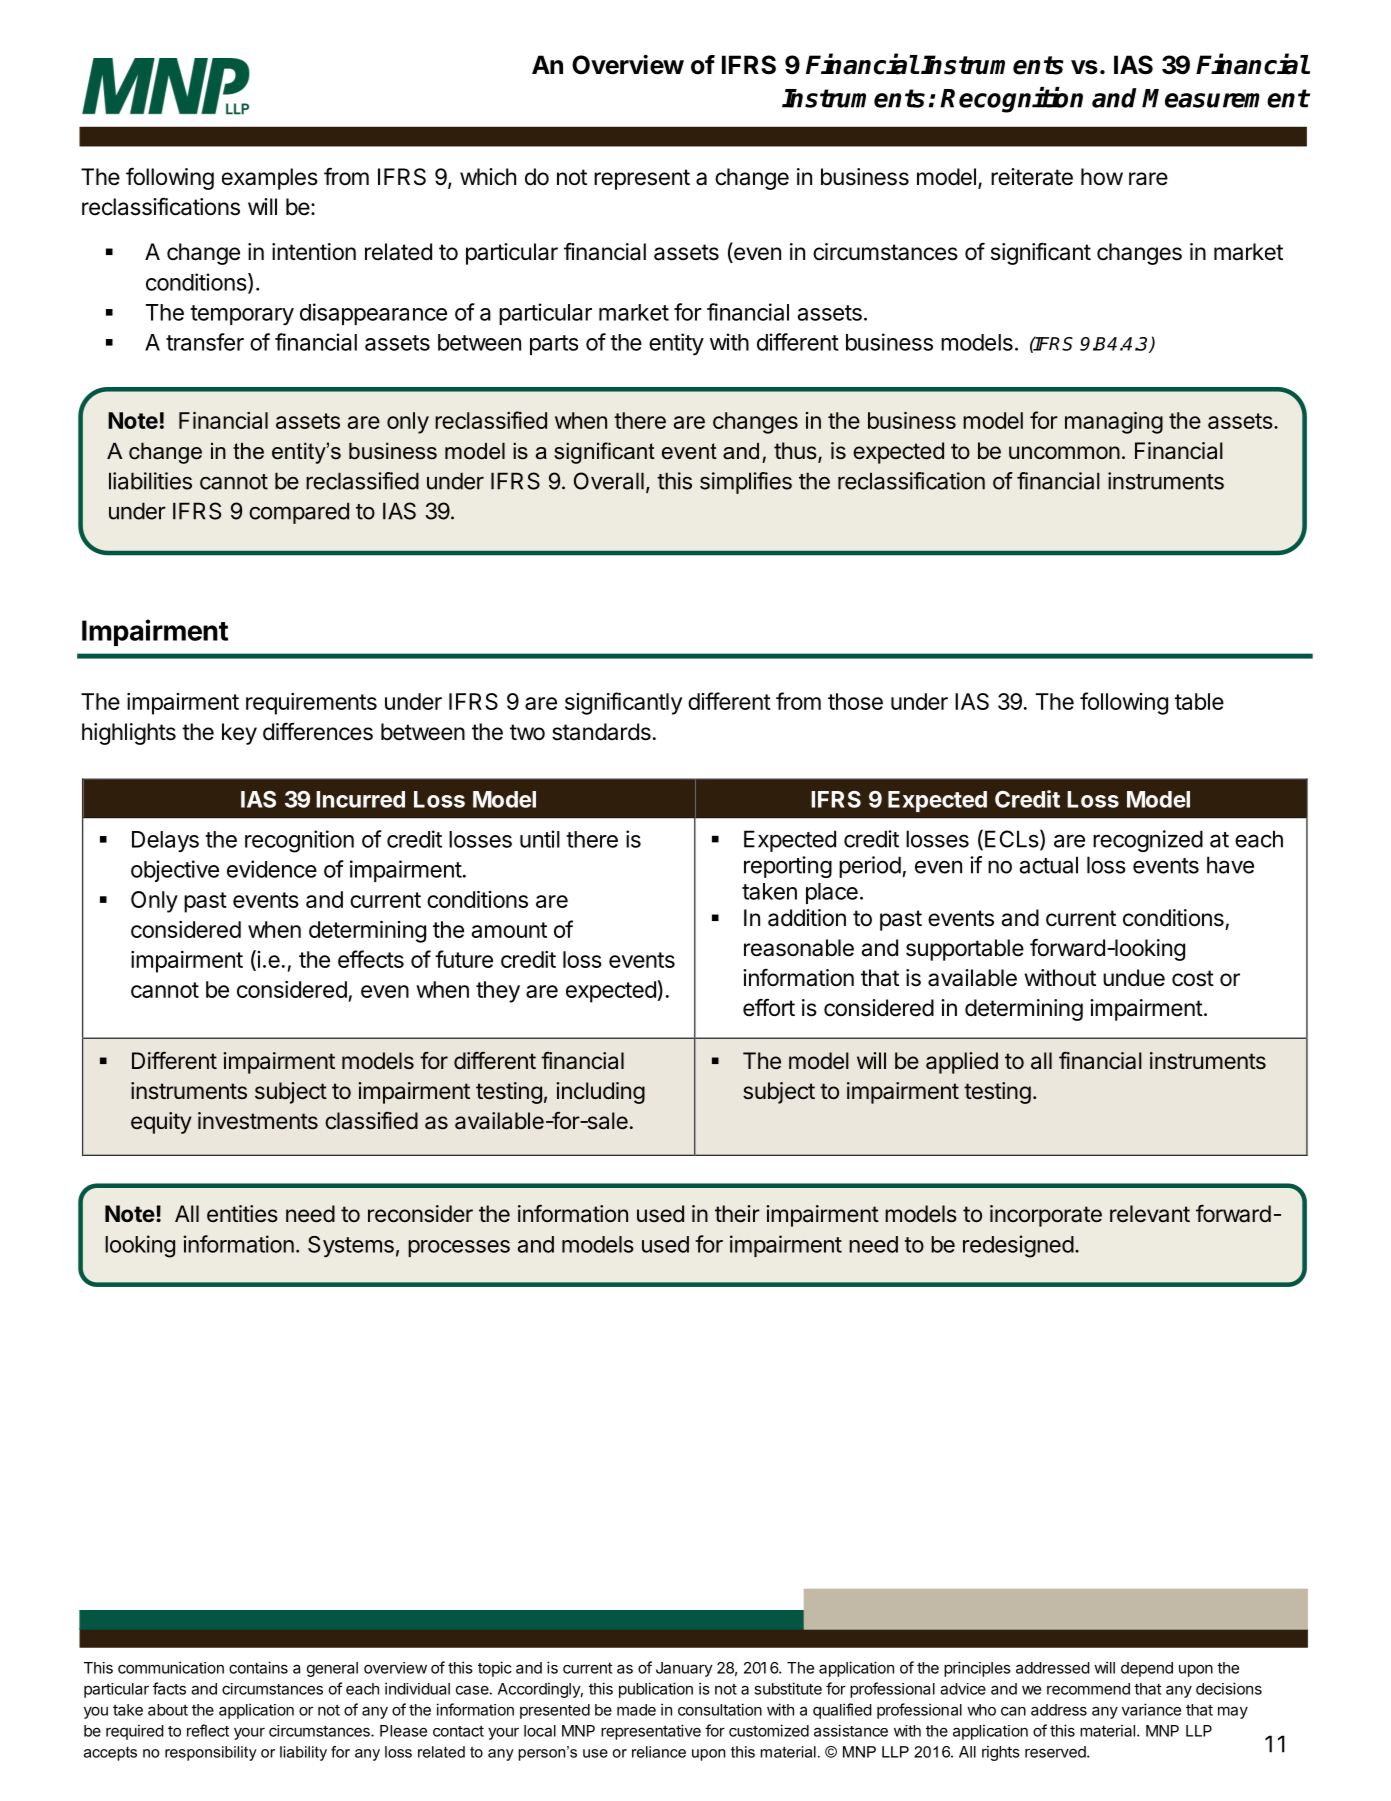  Describe the element at coordinates (208, 1730) in the screenshot. I see `reflect` at that location.
